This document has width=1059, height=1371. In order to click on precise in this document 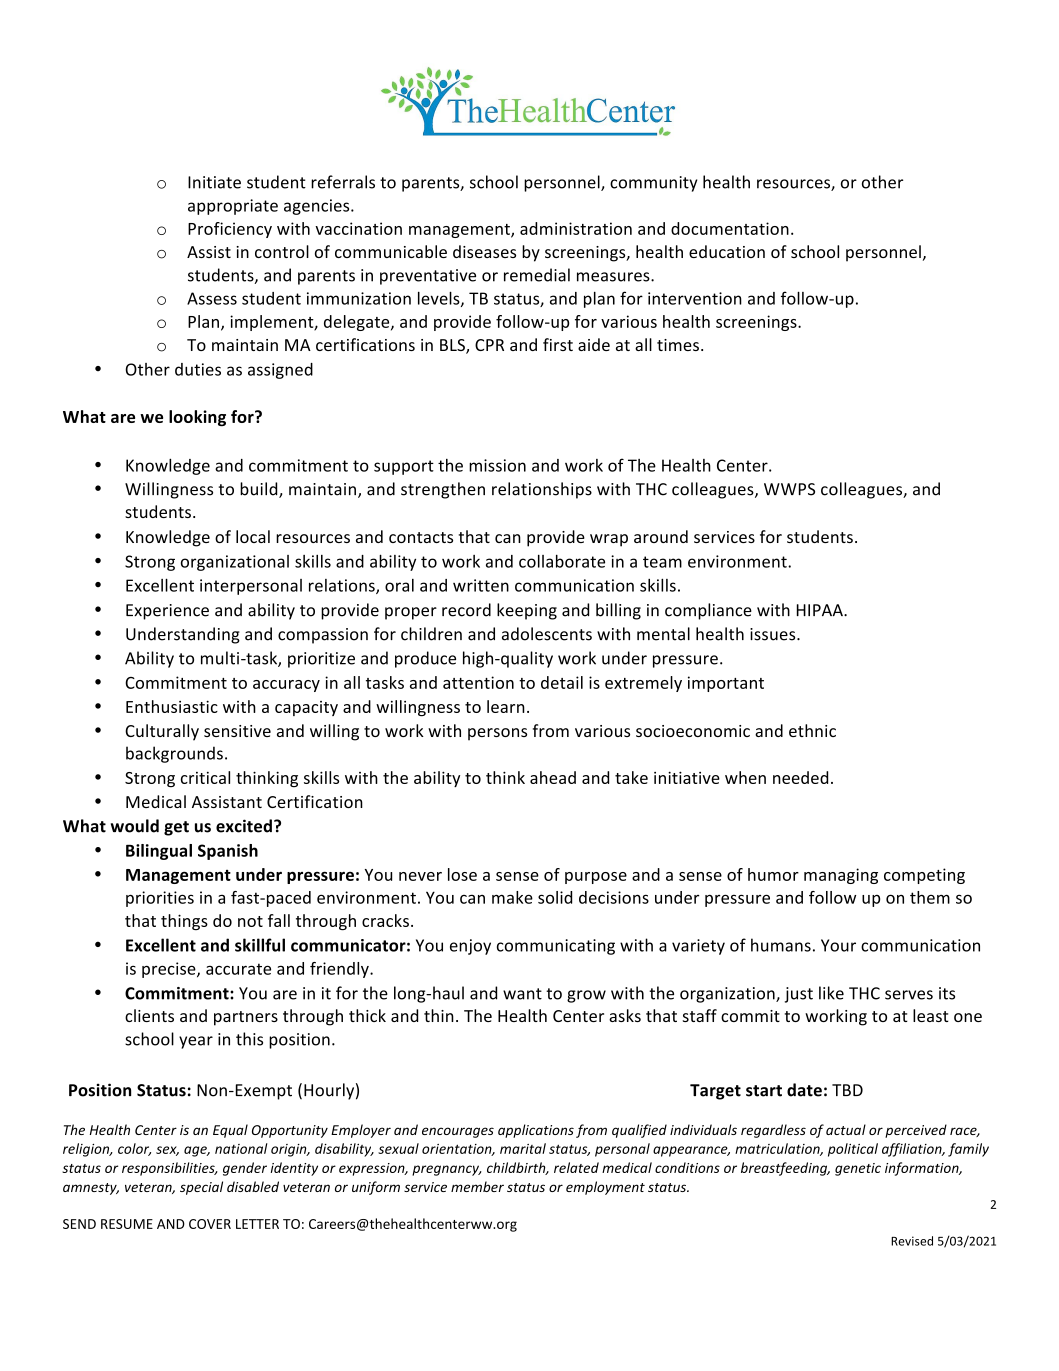, I will do `click(170, 970)`.
